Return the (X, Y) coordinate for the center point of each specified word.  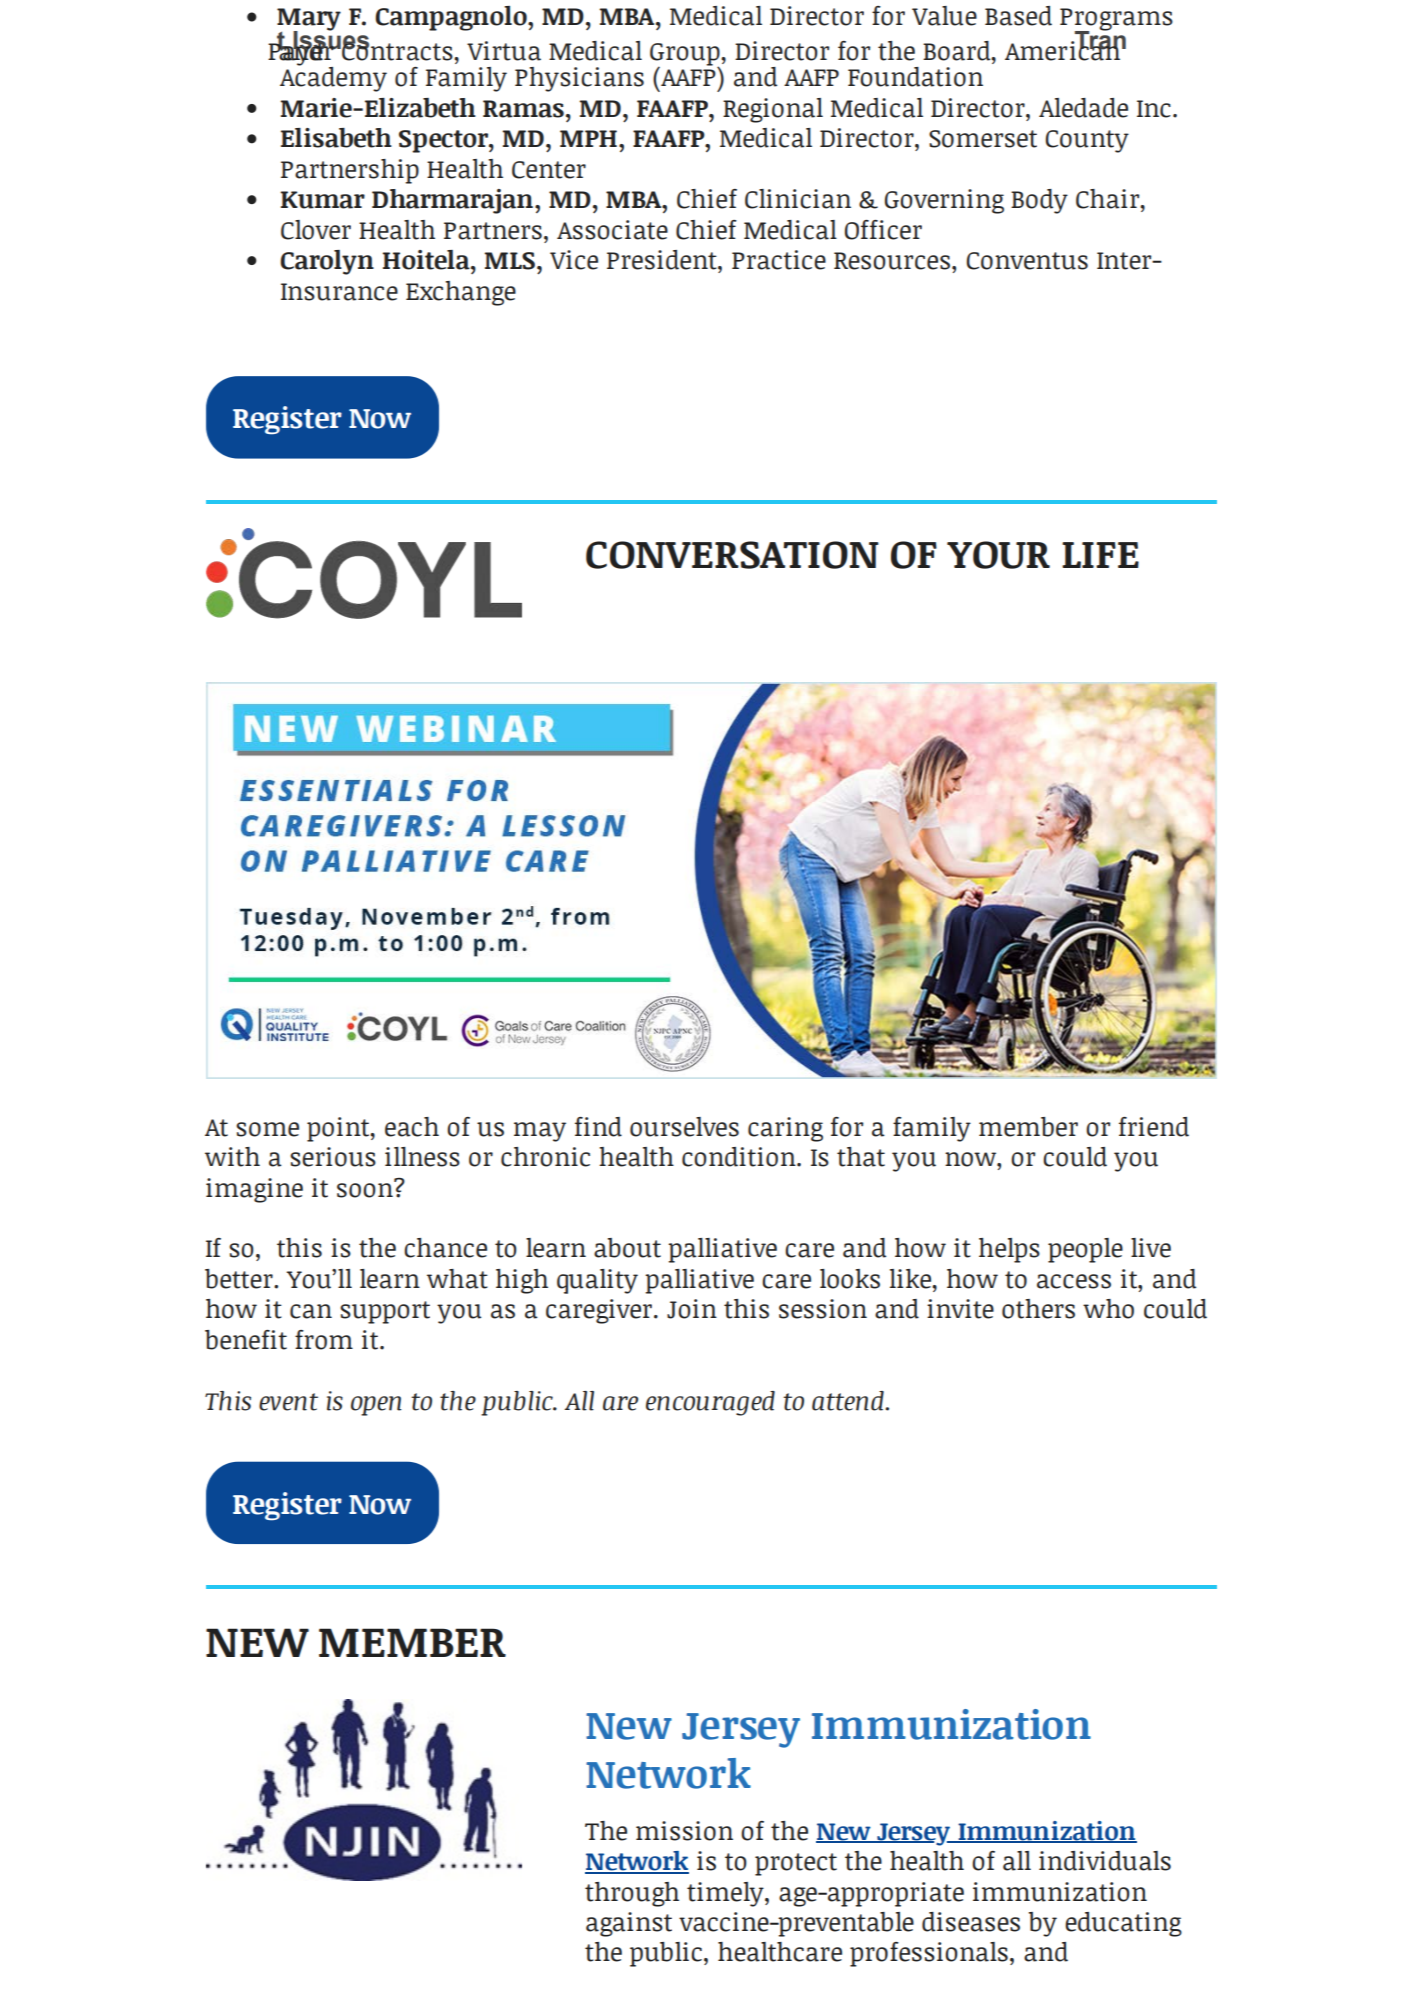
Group (686, 55)
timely (726, 1894)
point (339, 1129)
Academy (333, 78)
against (629, 1924)
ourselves (684, 1127)
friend (1154, 1127)
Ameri (1040, 51)
